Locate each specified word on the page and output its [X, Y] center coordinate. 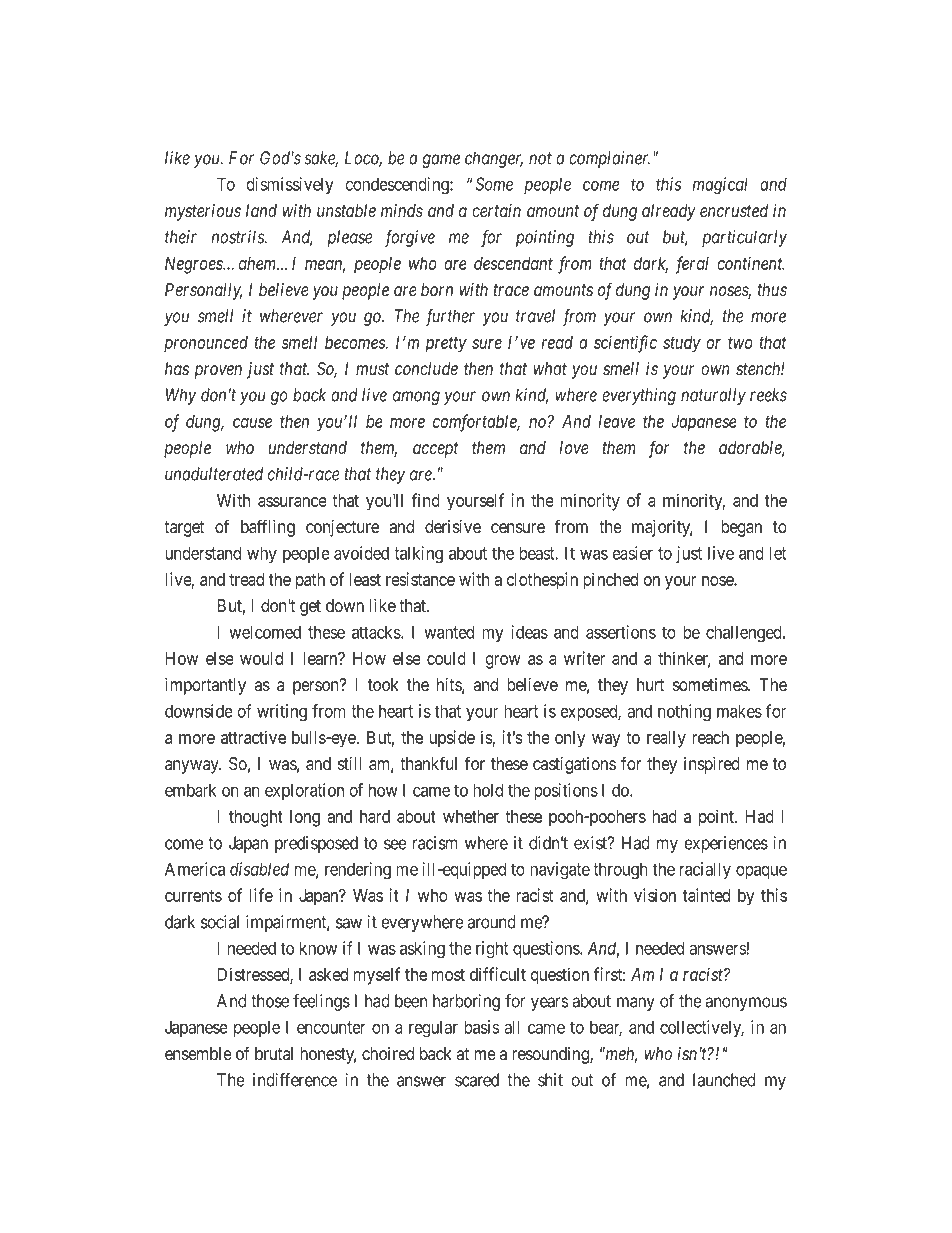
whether [471, 816]
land [261, 210]
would [261, 658]
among [416, 398]
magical [720, 186]
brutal [274, 1053]
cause [252, 423]
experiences [726, 844]
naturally [713, 396]
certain [496, 210]
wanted [449, 632]
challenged [745, 634]
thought [256, 818]
